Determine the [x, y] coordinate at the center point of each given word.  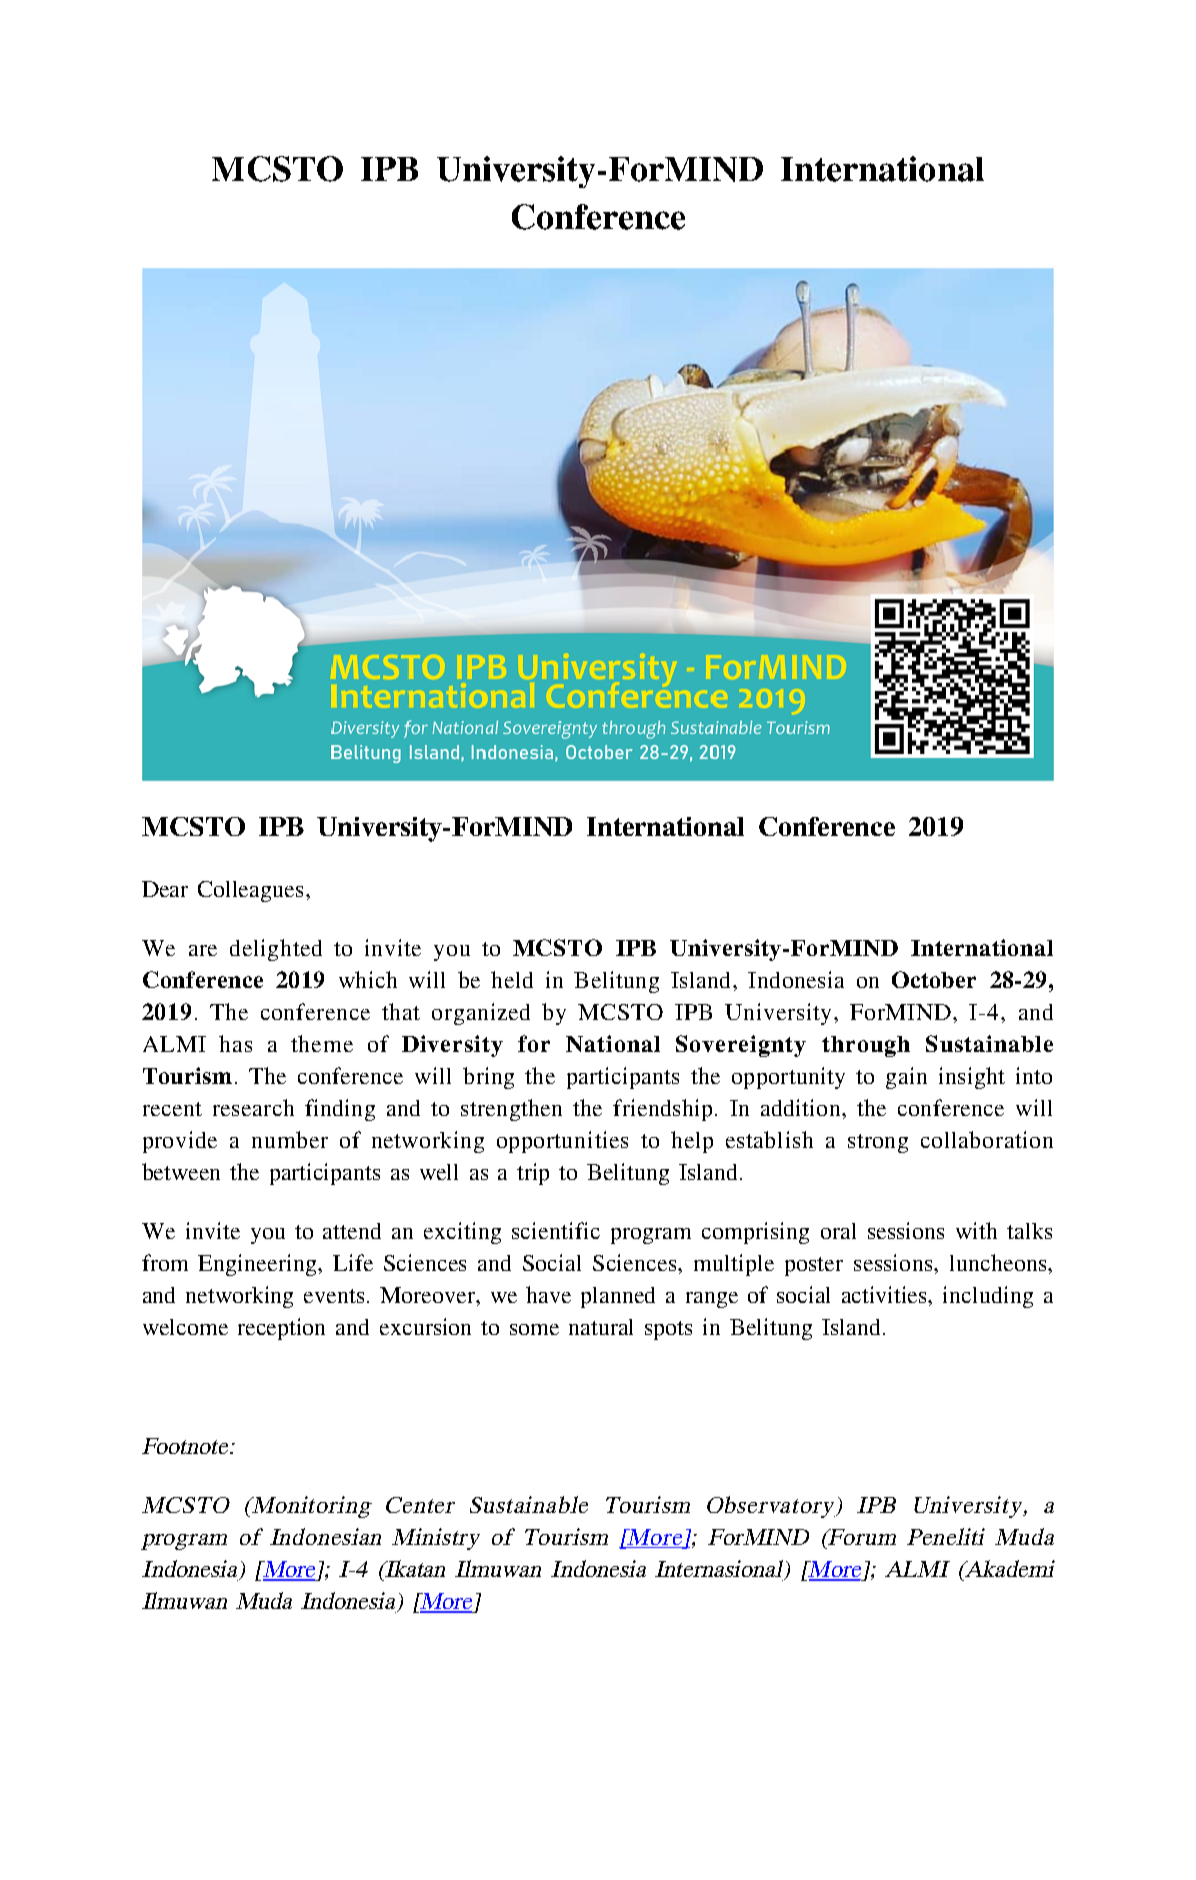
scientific [556, 1230]
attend [352, 1231]
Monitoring [311, 1507]
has [235, 1043]
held [512, 979]
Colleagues [250, 891]
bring [488, 1078]
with [976, 1230]
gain [906, 1078]
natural [601, 1327]
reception [281, 1329]
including [988, 1297]
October [934, 979]
